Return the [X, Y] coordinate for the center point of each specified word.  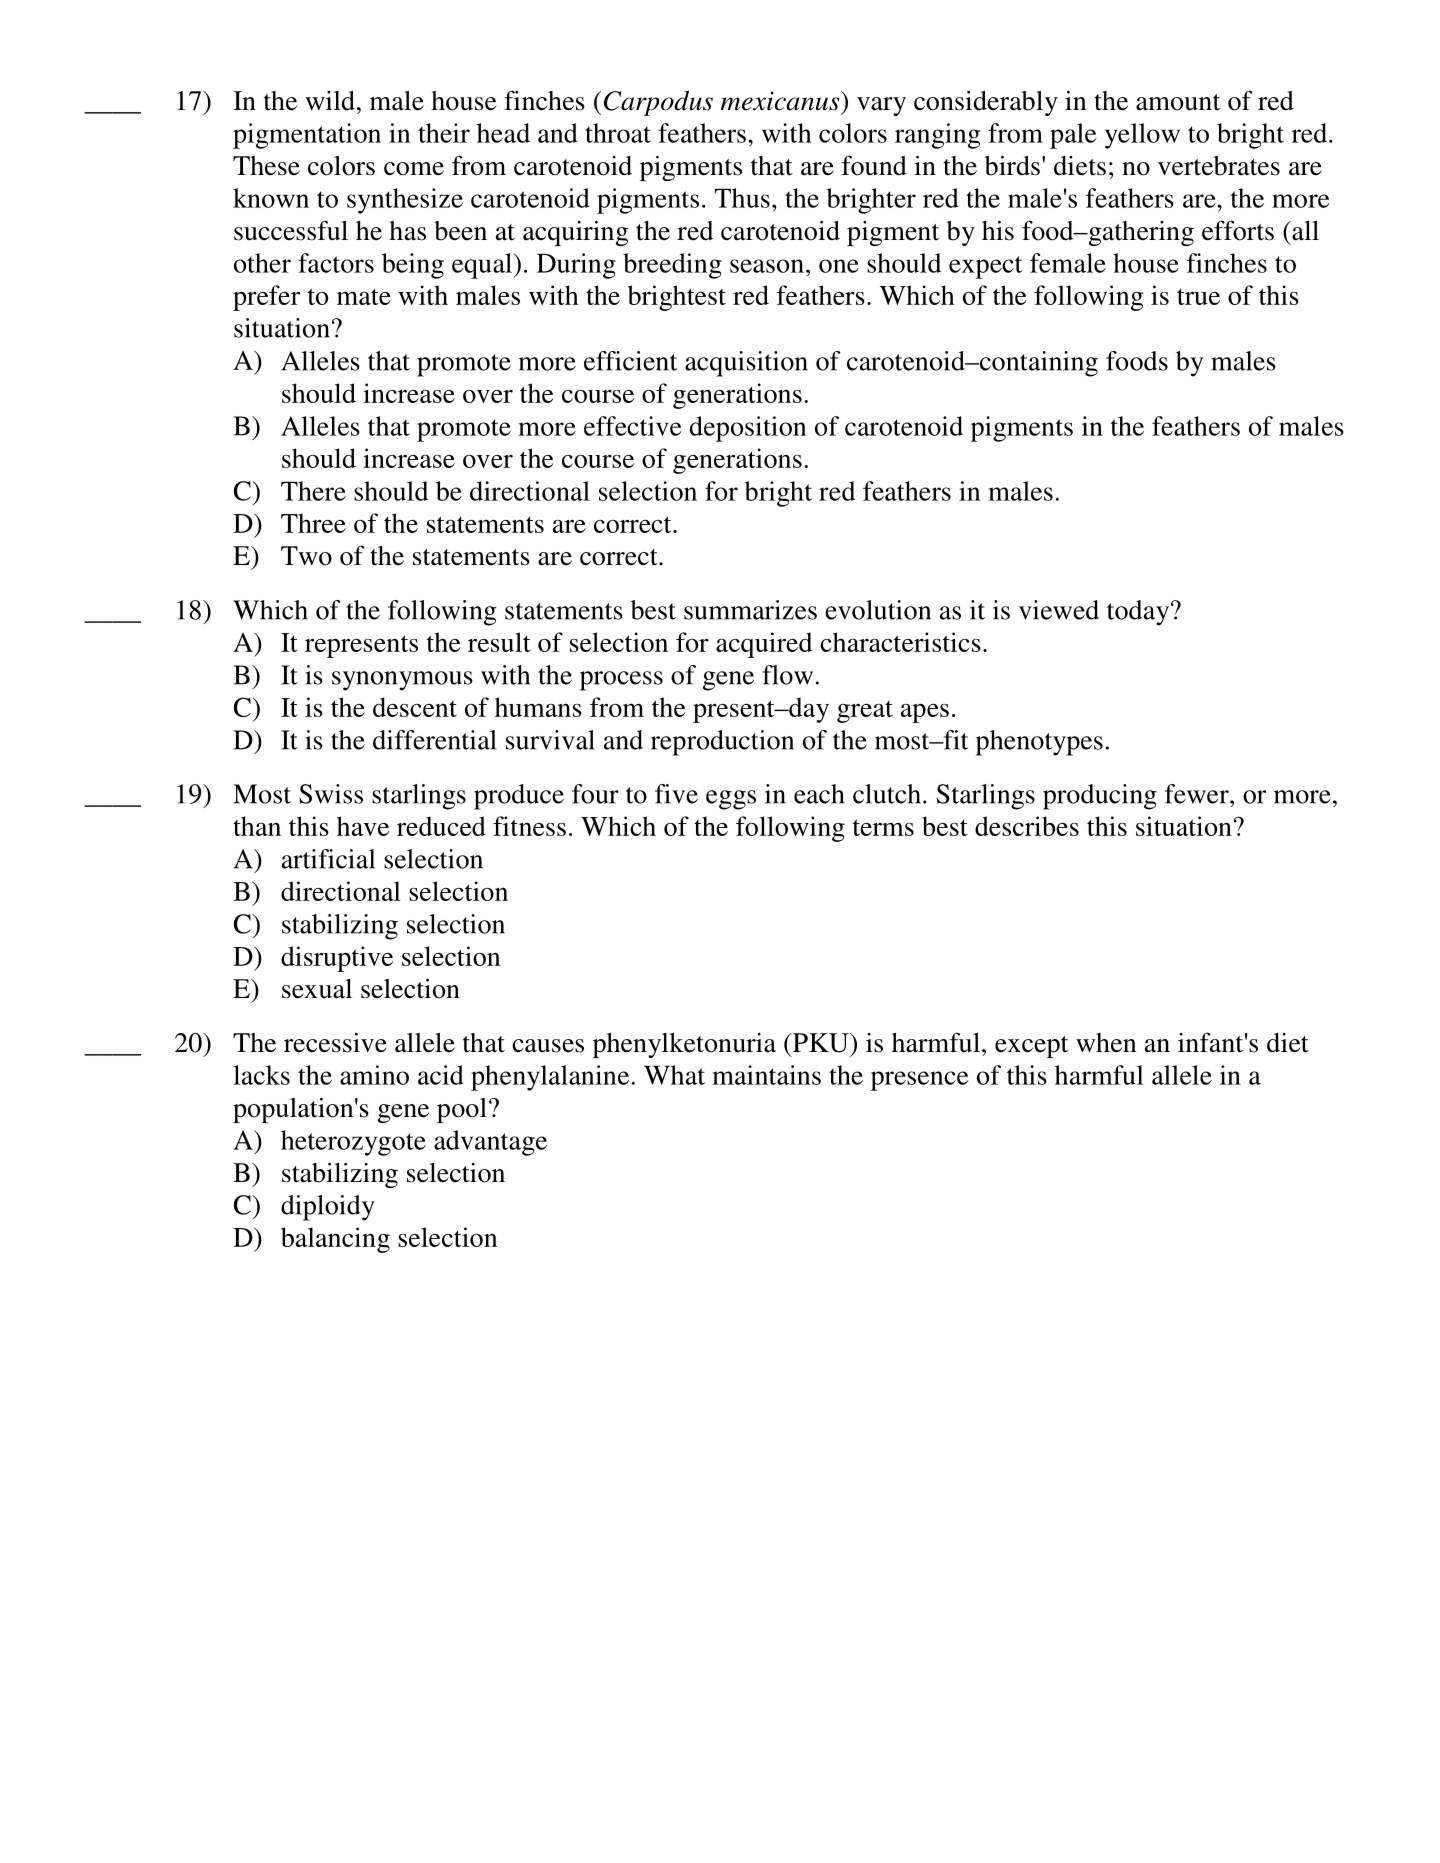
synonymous [402, 681]
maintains [766, 1075]
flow [788, 675]
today [1139, 613]
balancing [335, 1240]
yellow [1142, 136]
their [444, 133]
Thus [742, 198]
